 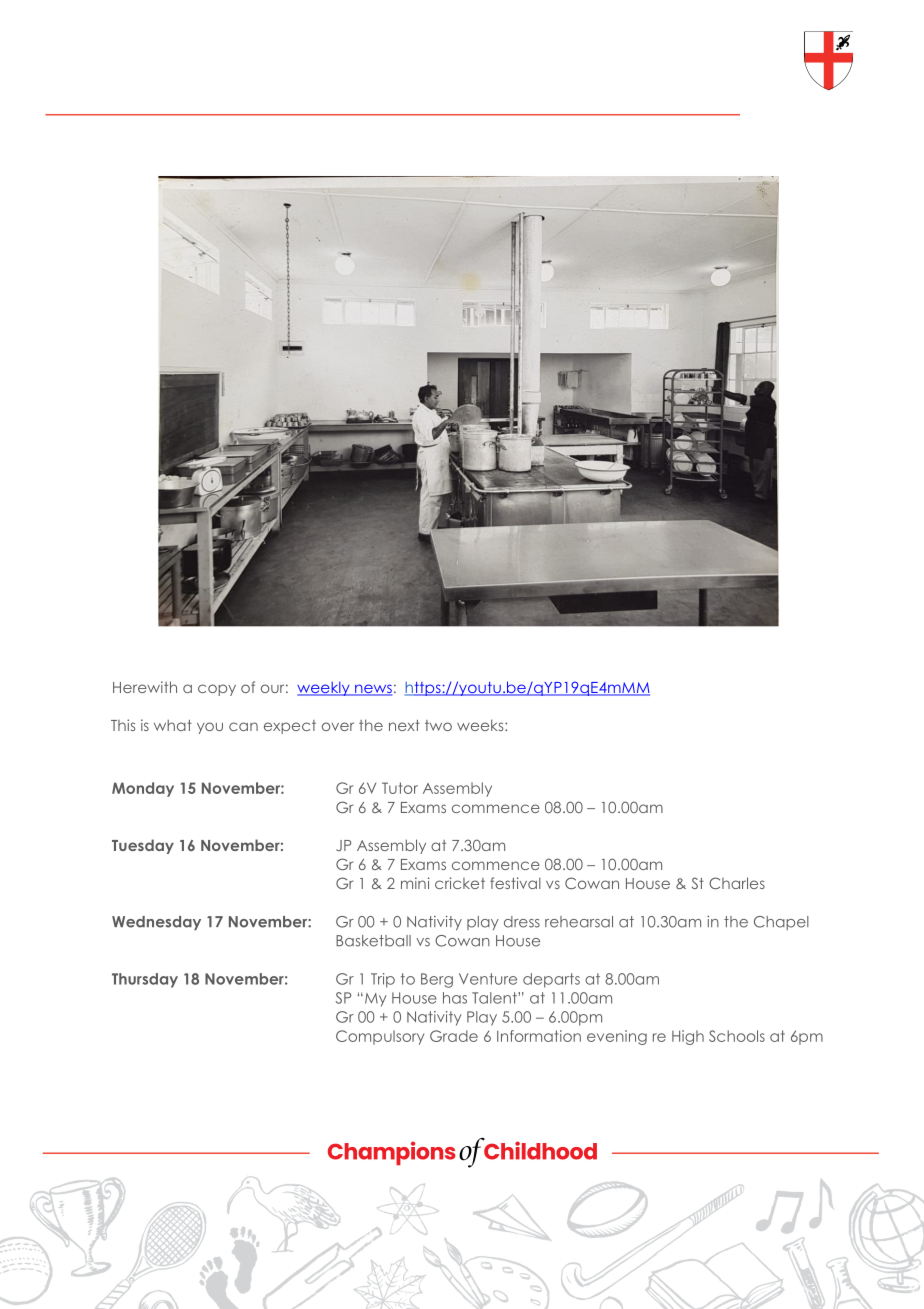 What do you see at coordinates (143, 789) in the page?
I see `Monday` at bounding box center [143, 789].
